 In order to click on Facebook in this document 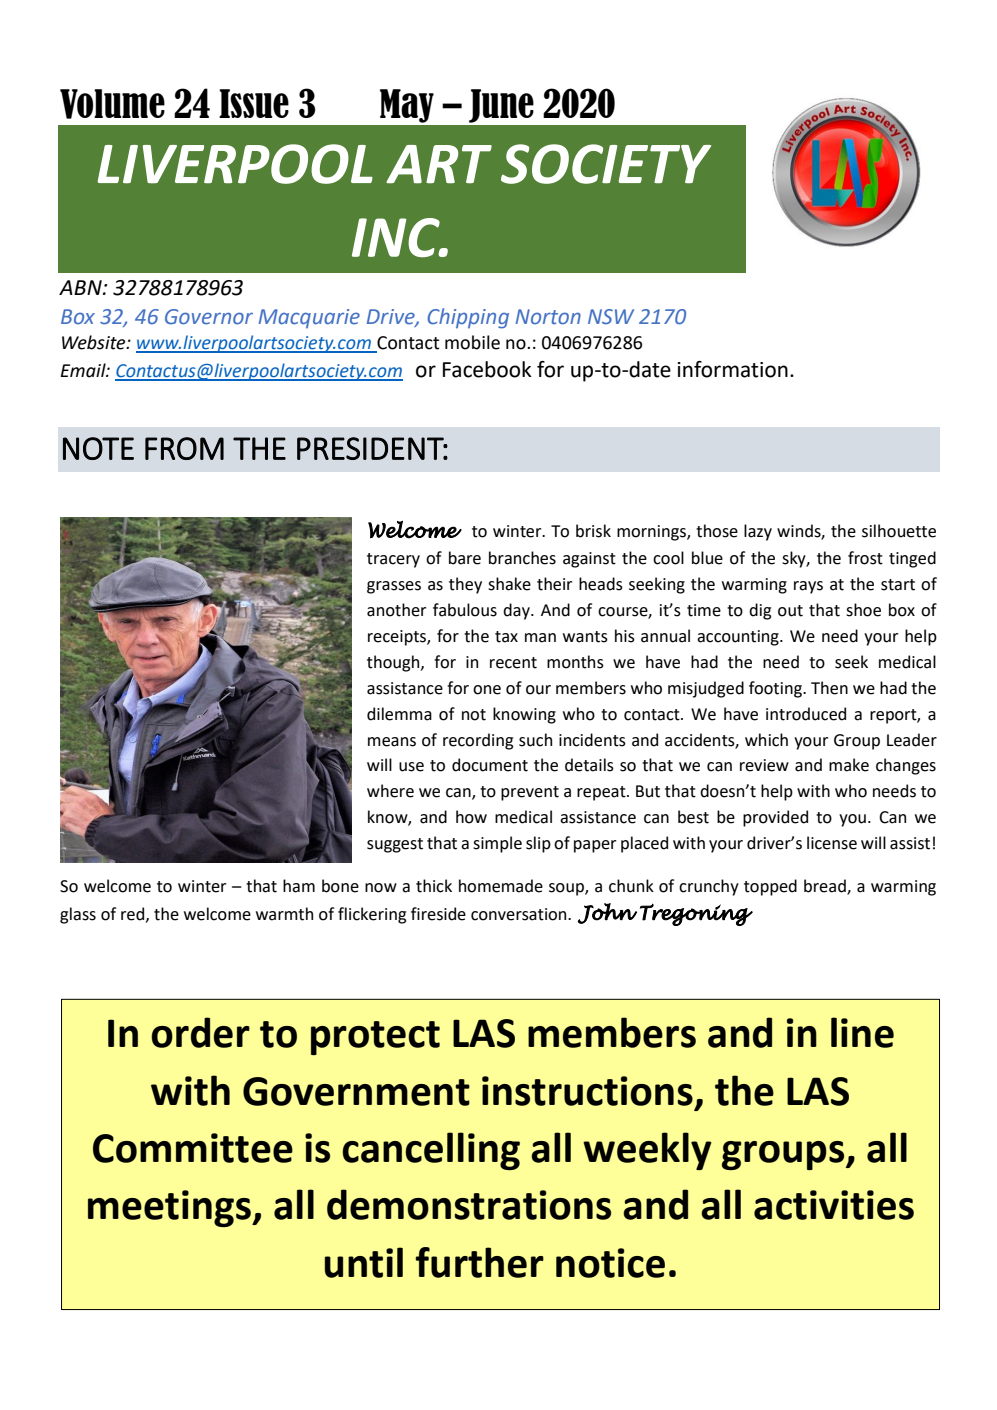, I will do `click(487, 369)`.
